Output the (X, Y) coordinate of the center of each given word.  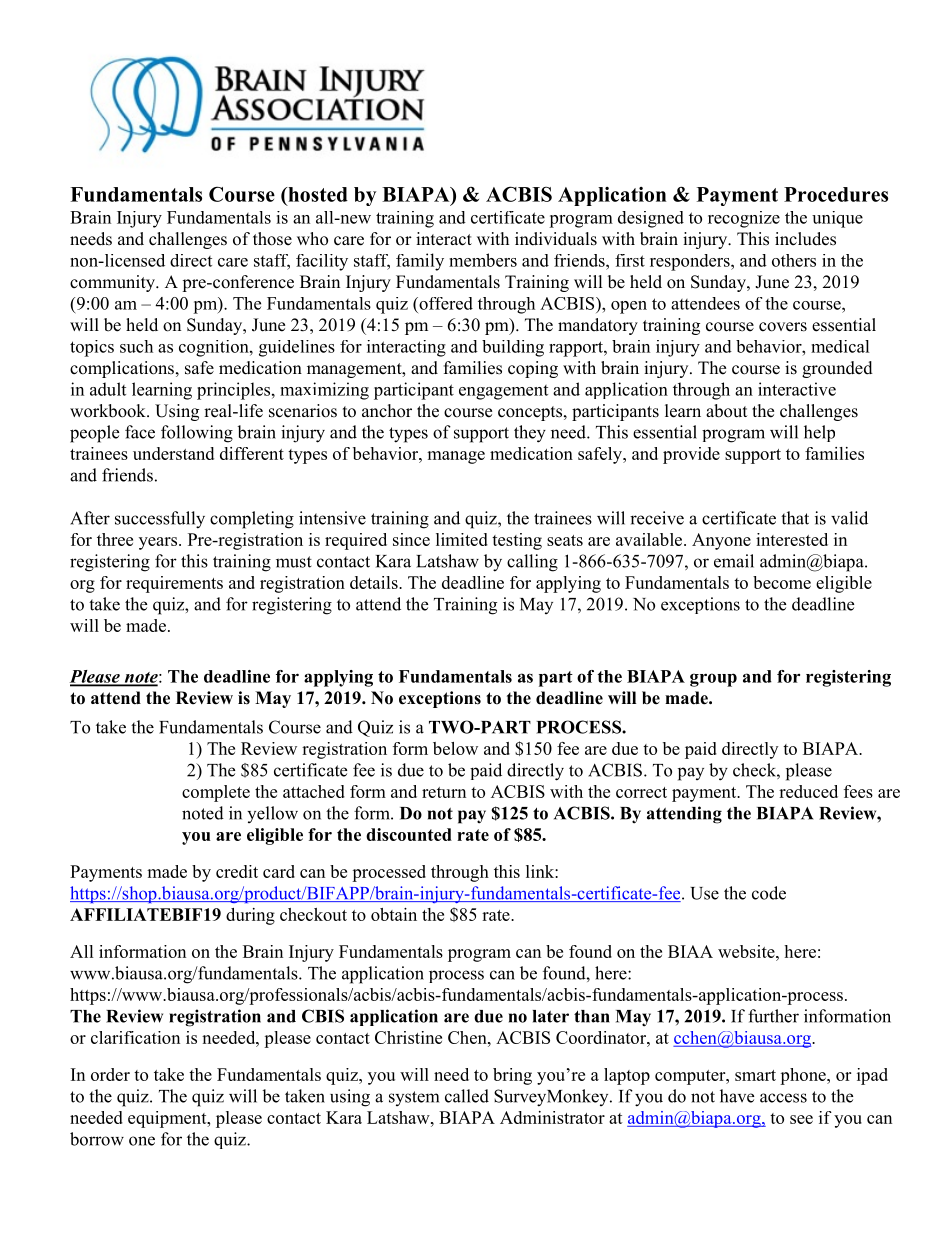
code (769, 893)
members (483, 260)
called (467, 1096)
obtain (394, 914)
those (272, 239)
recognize (744, 219)
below (455, 748)
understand (173, 453)
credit (237, 871)
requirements (174, 584)
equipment (168, 1119)
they (530, 434)
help (819, 433)
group (713, 680)
